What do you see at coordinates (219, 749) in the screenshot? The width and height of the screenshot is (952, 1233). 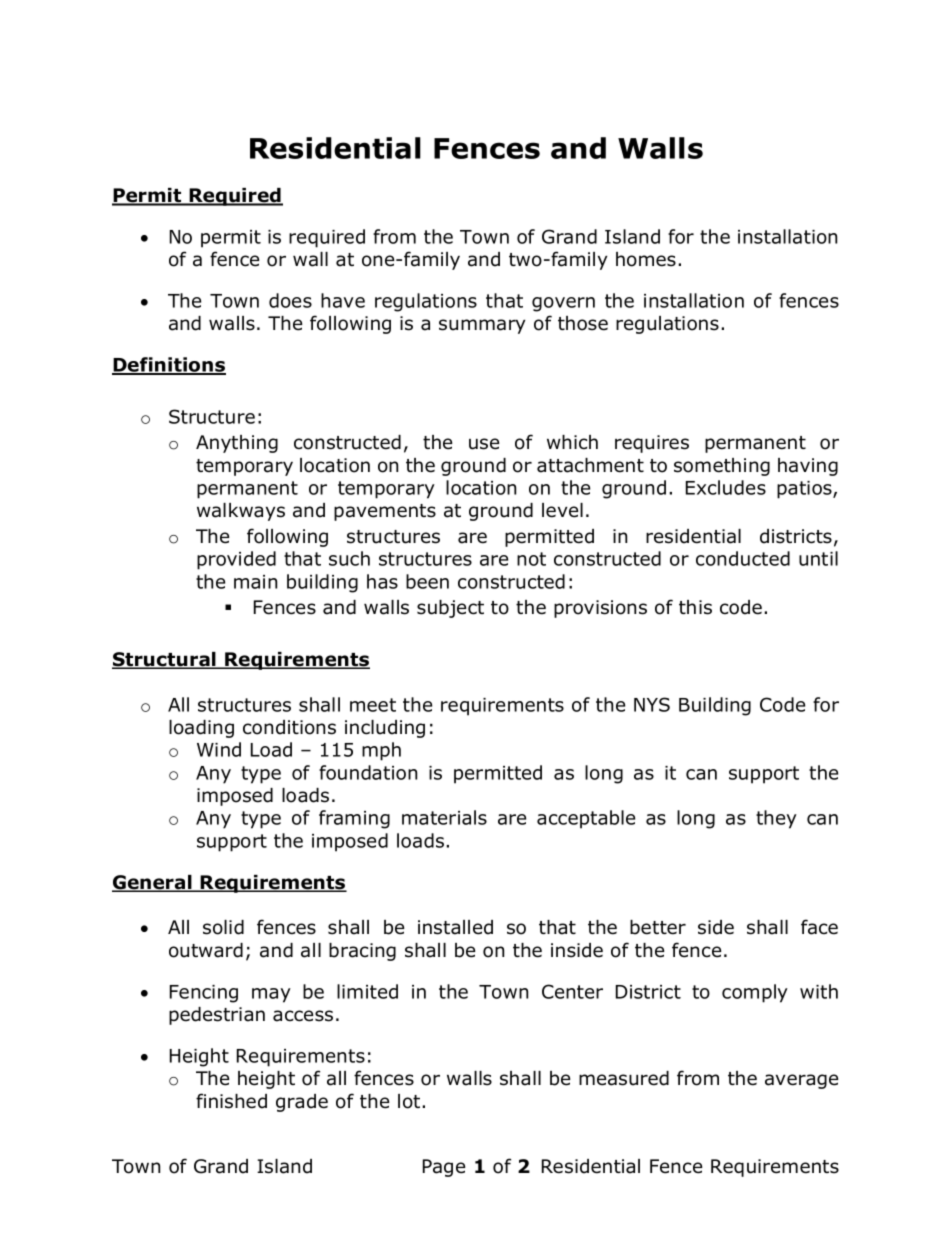 I see `Wind` at bounding box center [219, 749].
